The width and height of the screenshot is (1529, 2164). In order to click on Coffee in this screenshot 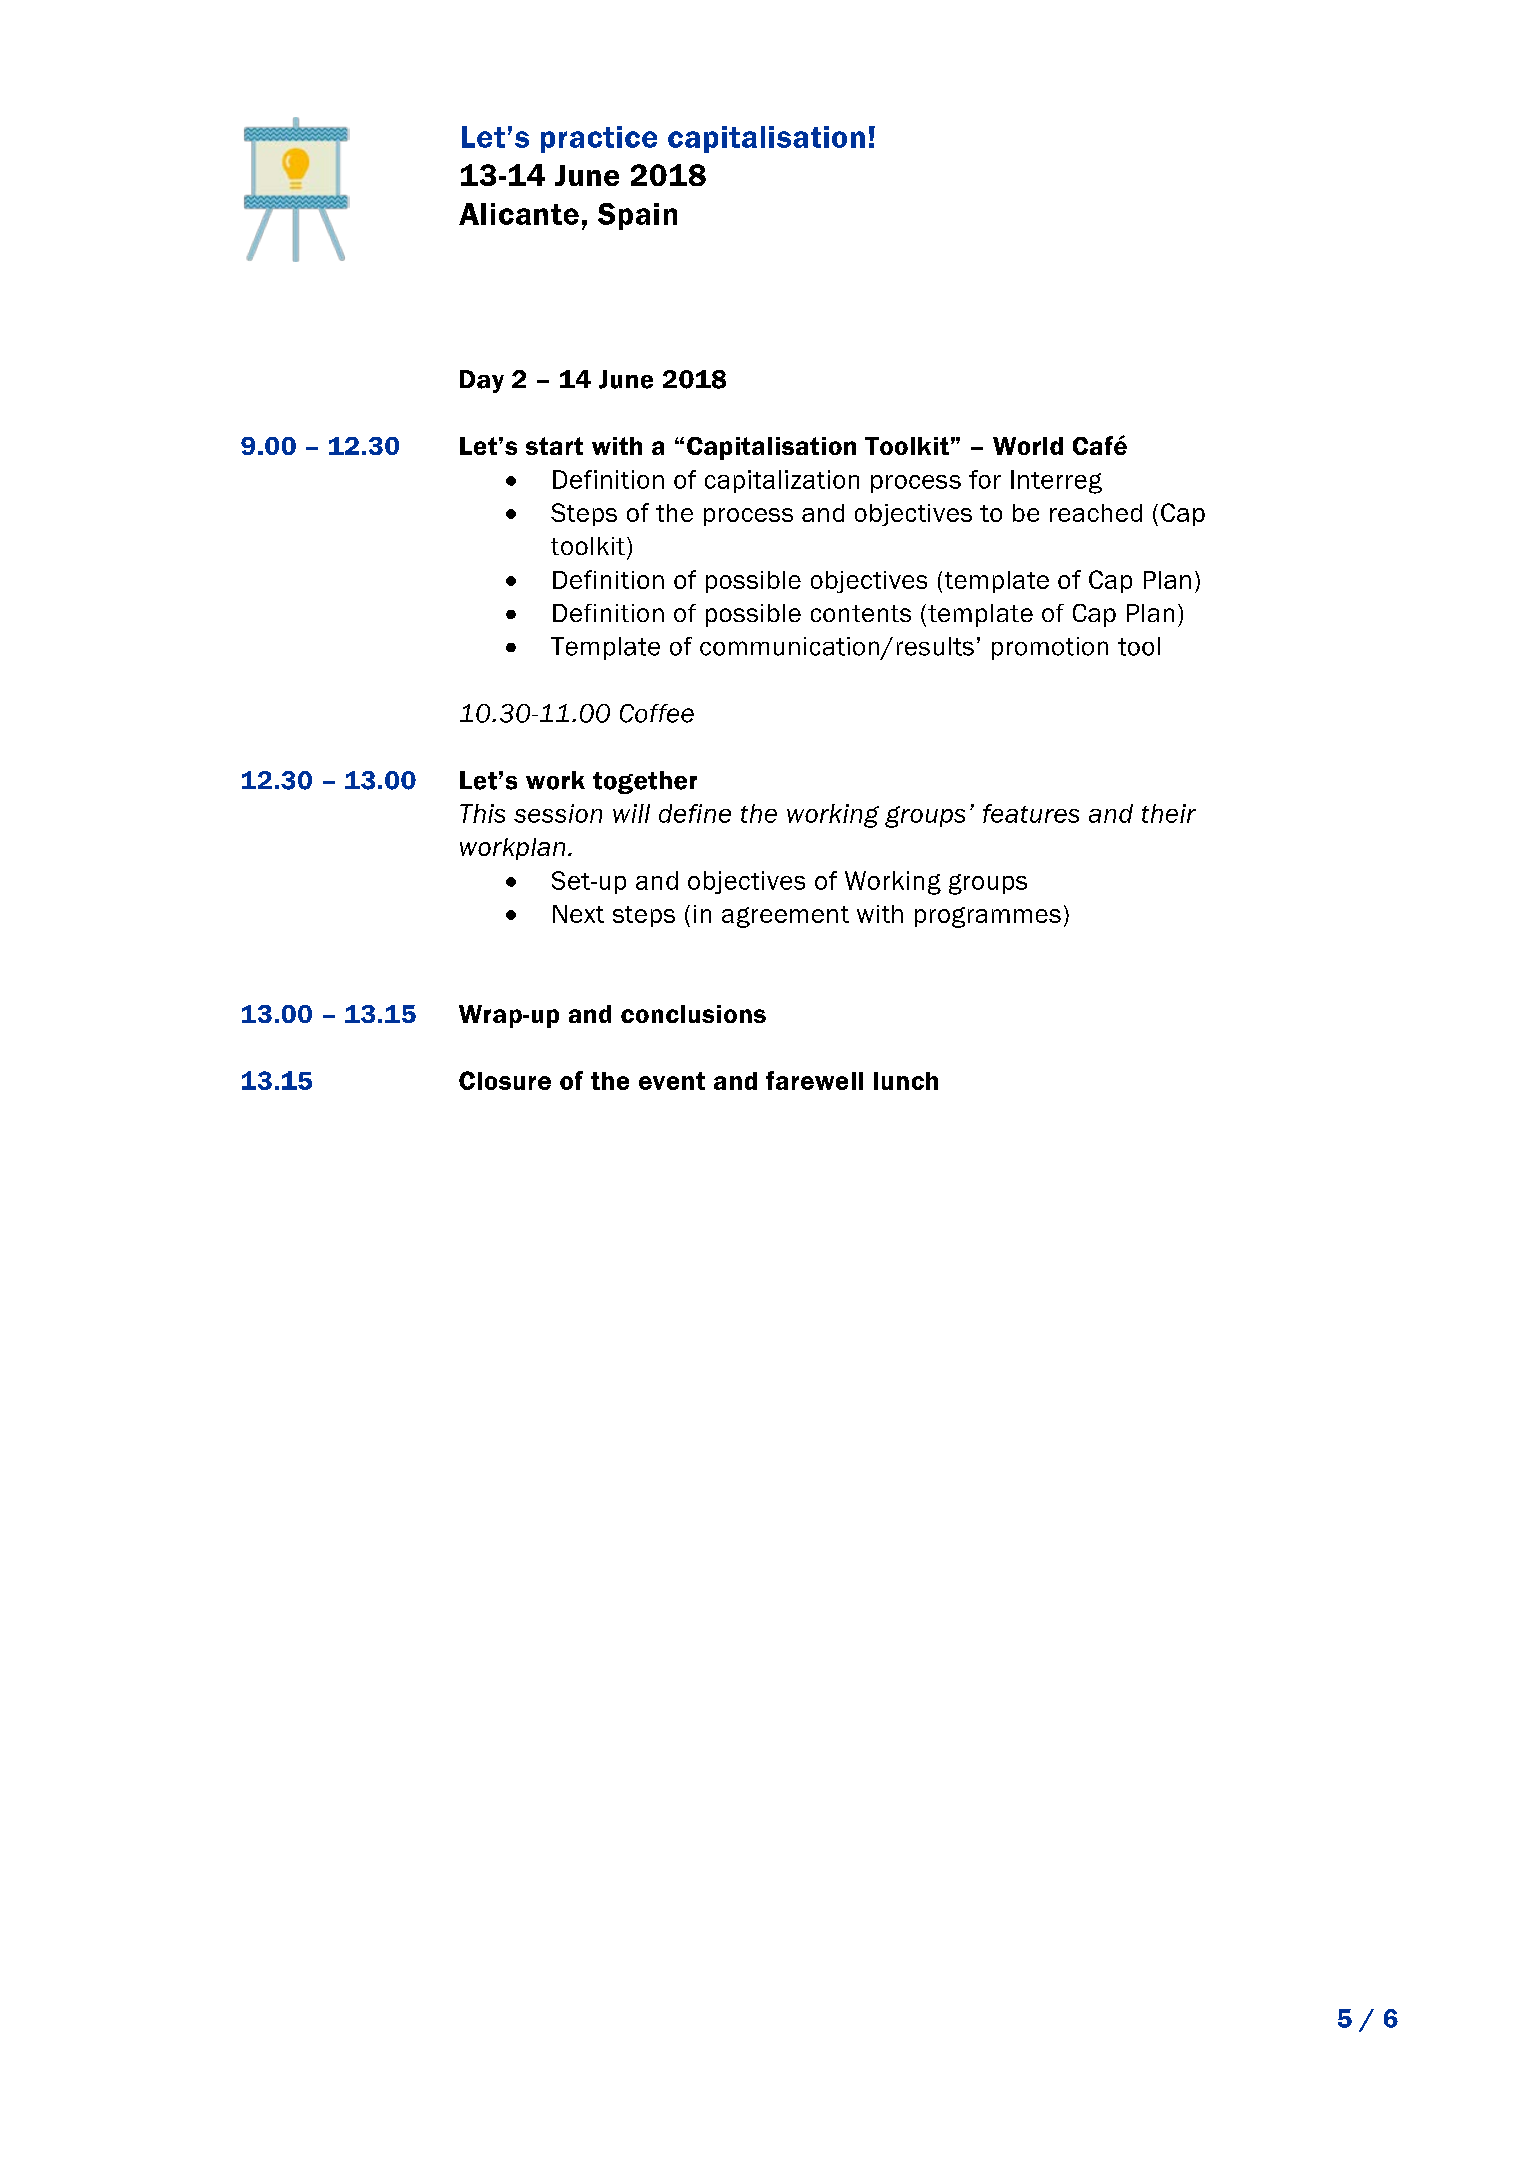, I will do `click(657, 713)`.
